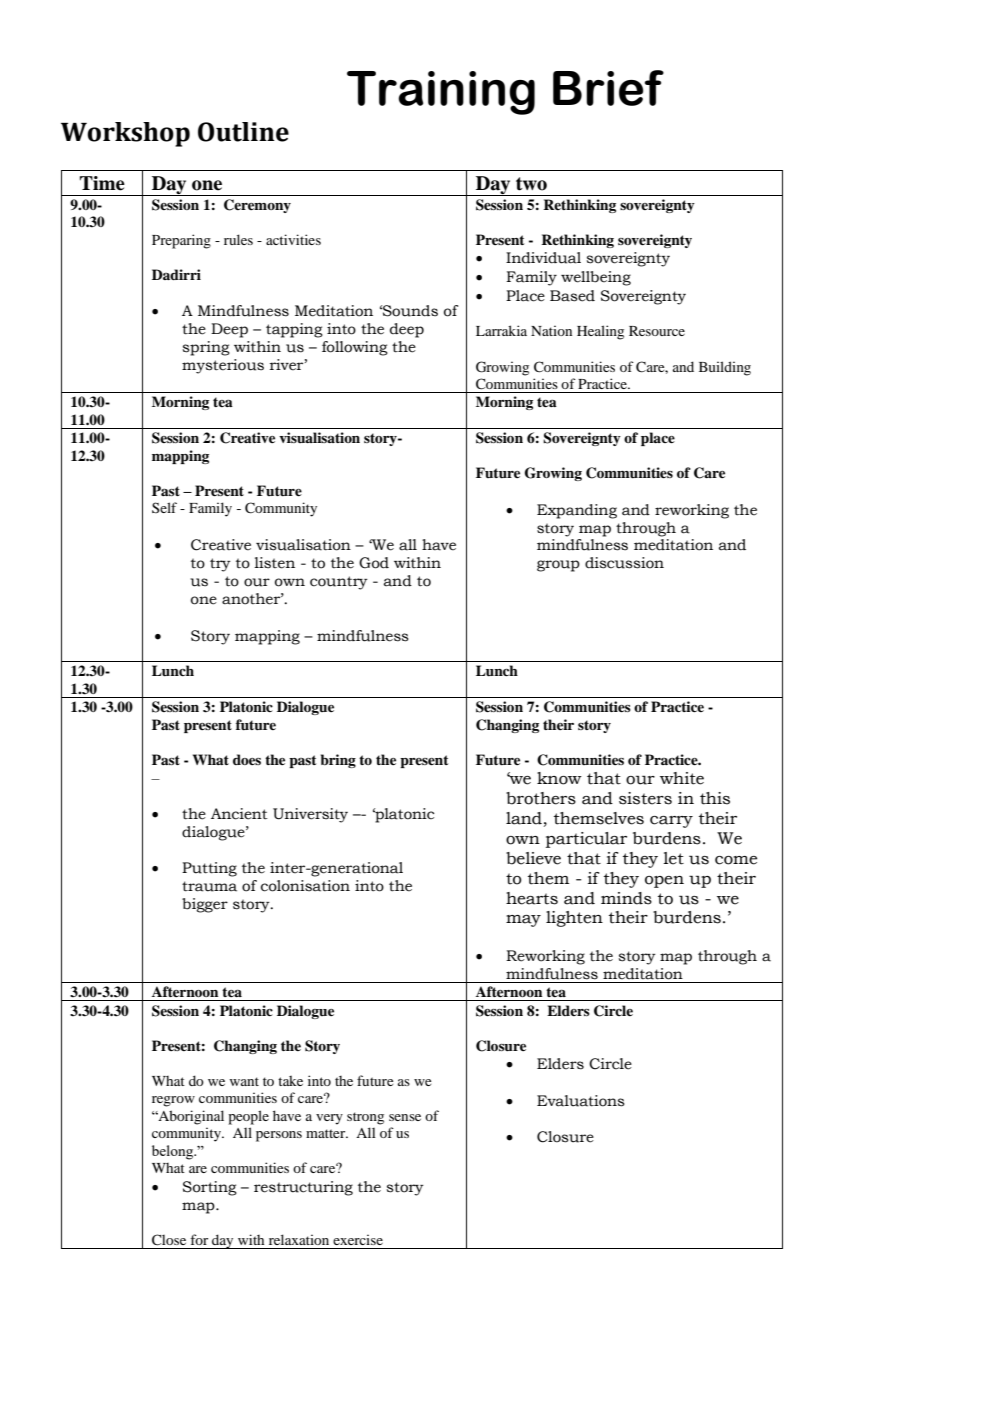 The width and height of the screenshot is (1008, 1426). What do you see at coordinates (210, 1188) in the screenshot?
I see `Sorting` at bounding box center [210, 1188].
